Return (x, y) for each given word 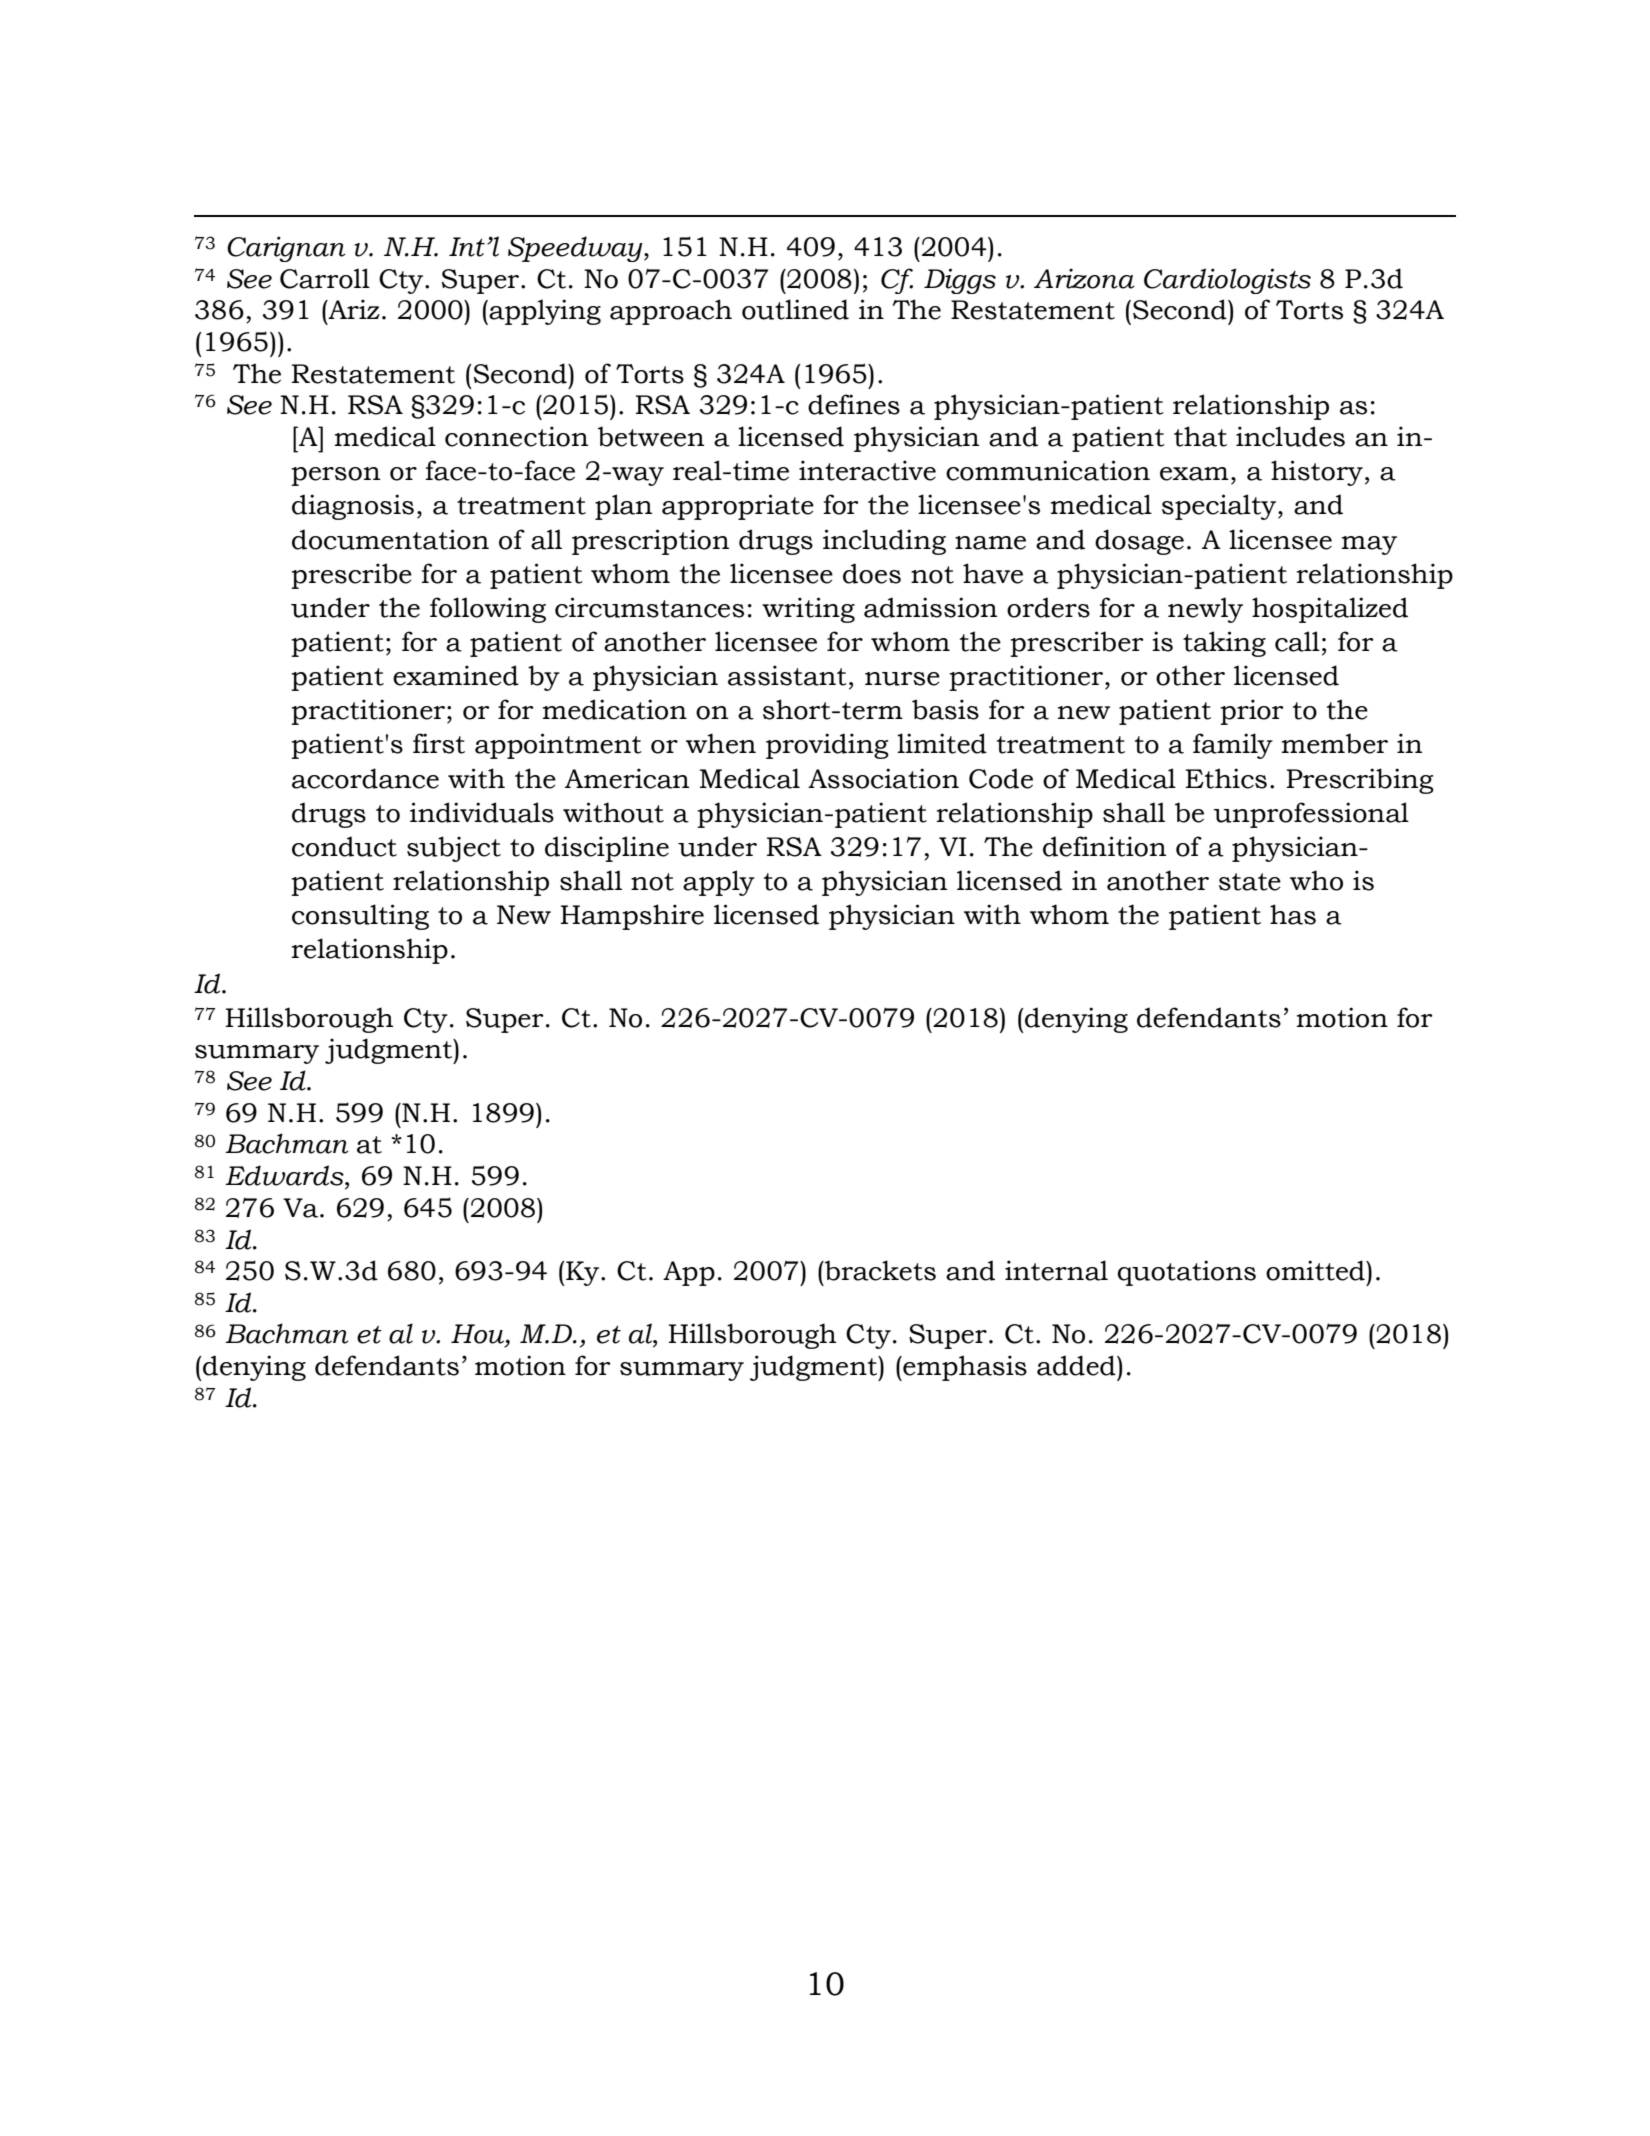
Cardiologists (1227, 281)
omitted (1316, 1270)
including (884, 542)
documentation (390, 539)
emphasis (964, 1368)
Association (883, 778)
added (1077, 1365)
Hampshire (632, 917)
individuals (482, 812)
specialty (1219, 507)
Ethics (1226, 778)
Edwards (285, 1175)
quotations (1187, 1273)
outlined (795, 309)
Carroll (325, 278)
